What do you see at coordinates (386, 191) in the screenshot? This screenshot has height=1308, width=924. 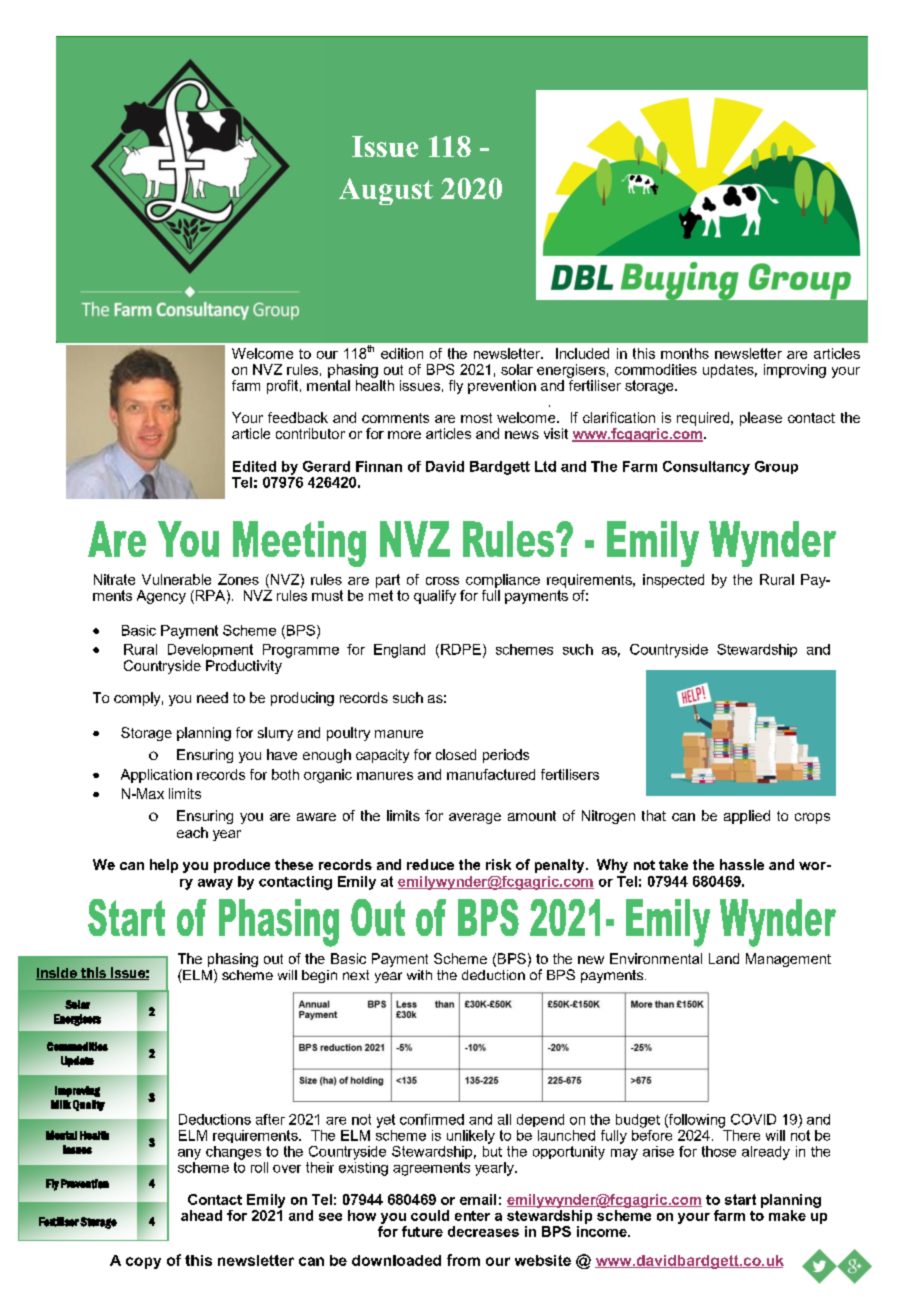 I see `August` at bounding box center [386, 191].
